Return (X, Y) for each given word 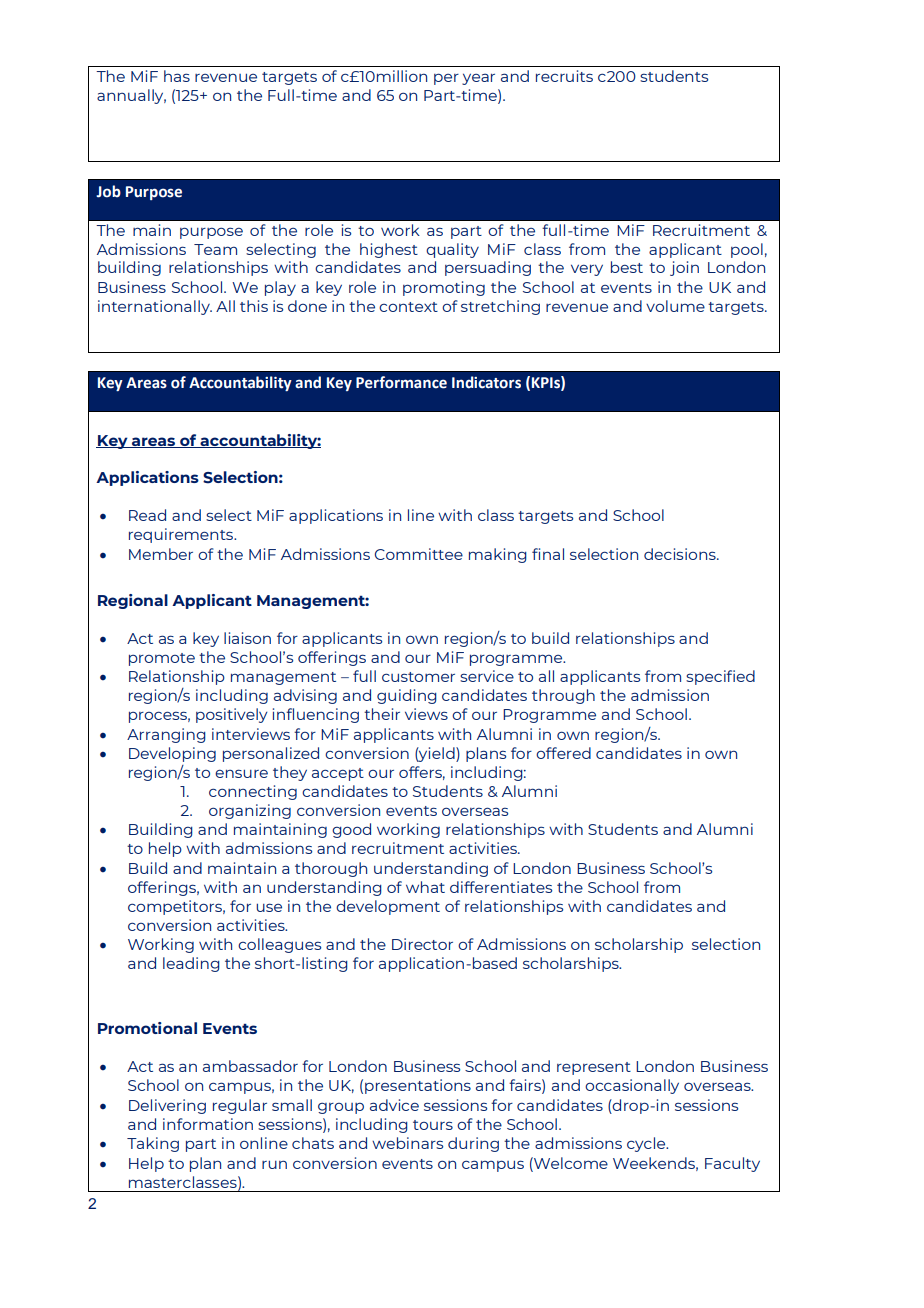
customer (418, 677)
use (269, 907)
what (425, 887)
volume (675, 306)
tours (433, 1125)
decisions (681, 554)
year (478, 79)
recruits (564, 76)
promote (162, 659)
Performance (401, 382)
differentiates (501, 887)
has (177, 76)
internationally (155, 307)
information (208, 1124)
